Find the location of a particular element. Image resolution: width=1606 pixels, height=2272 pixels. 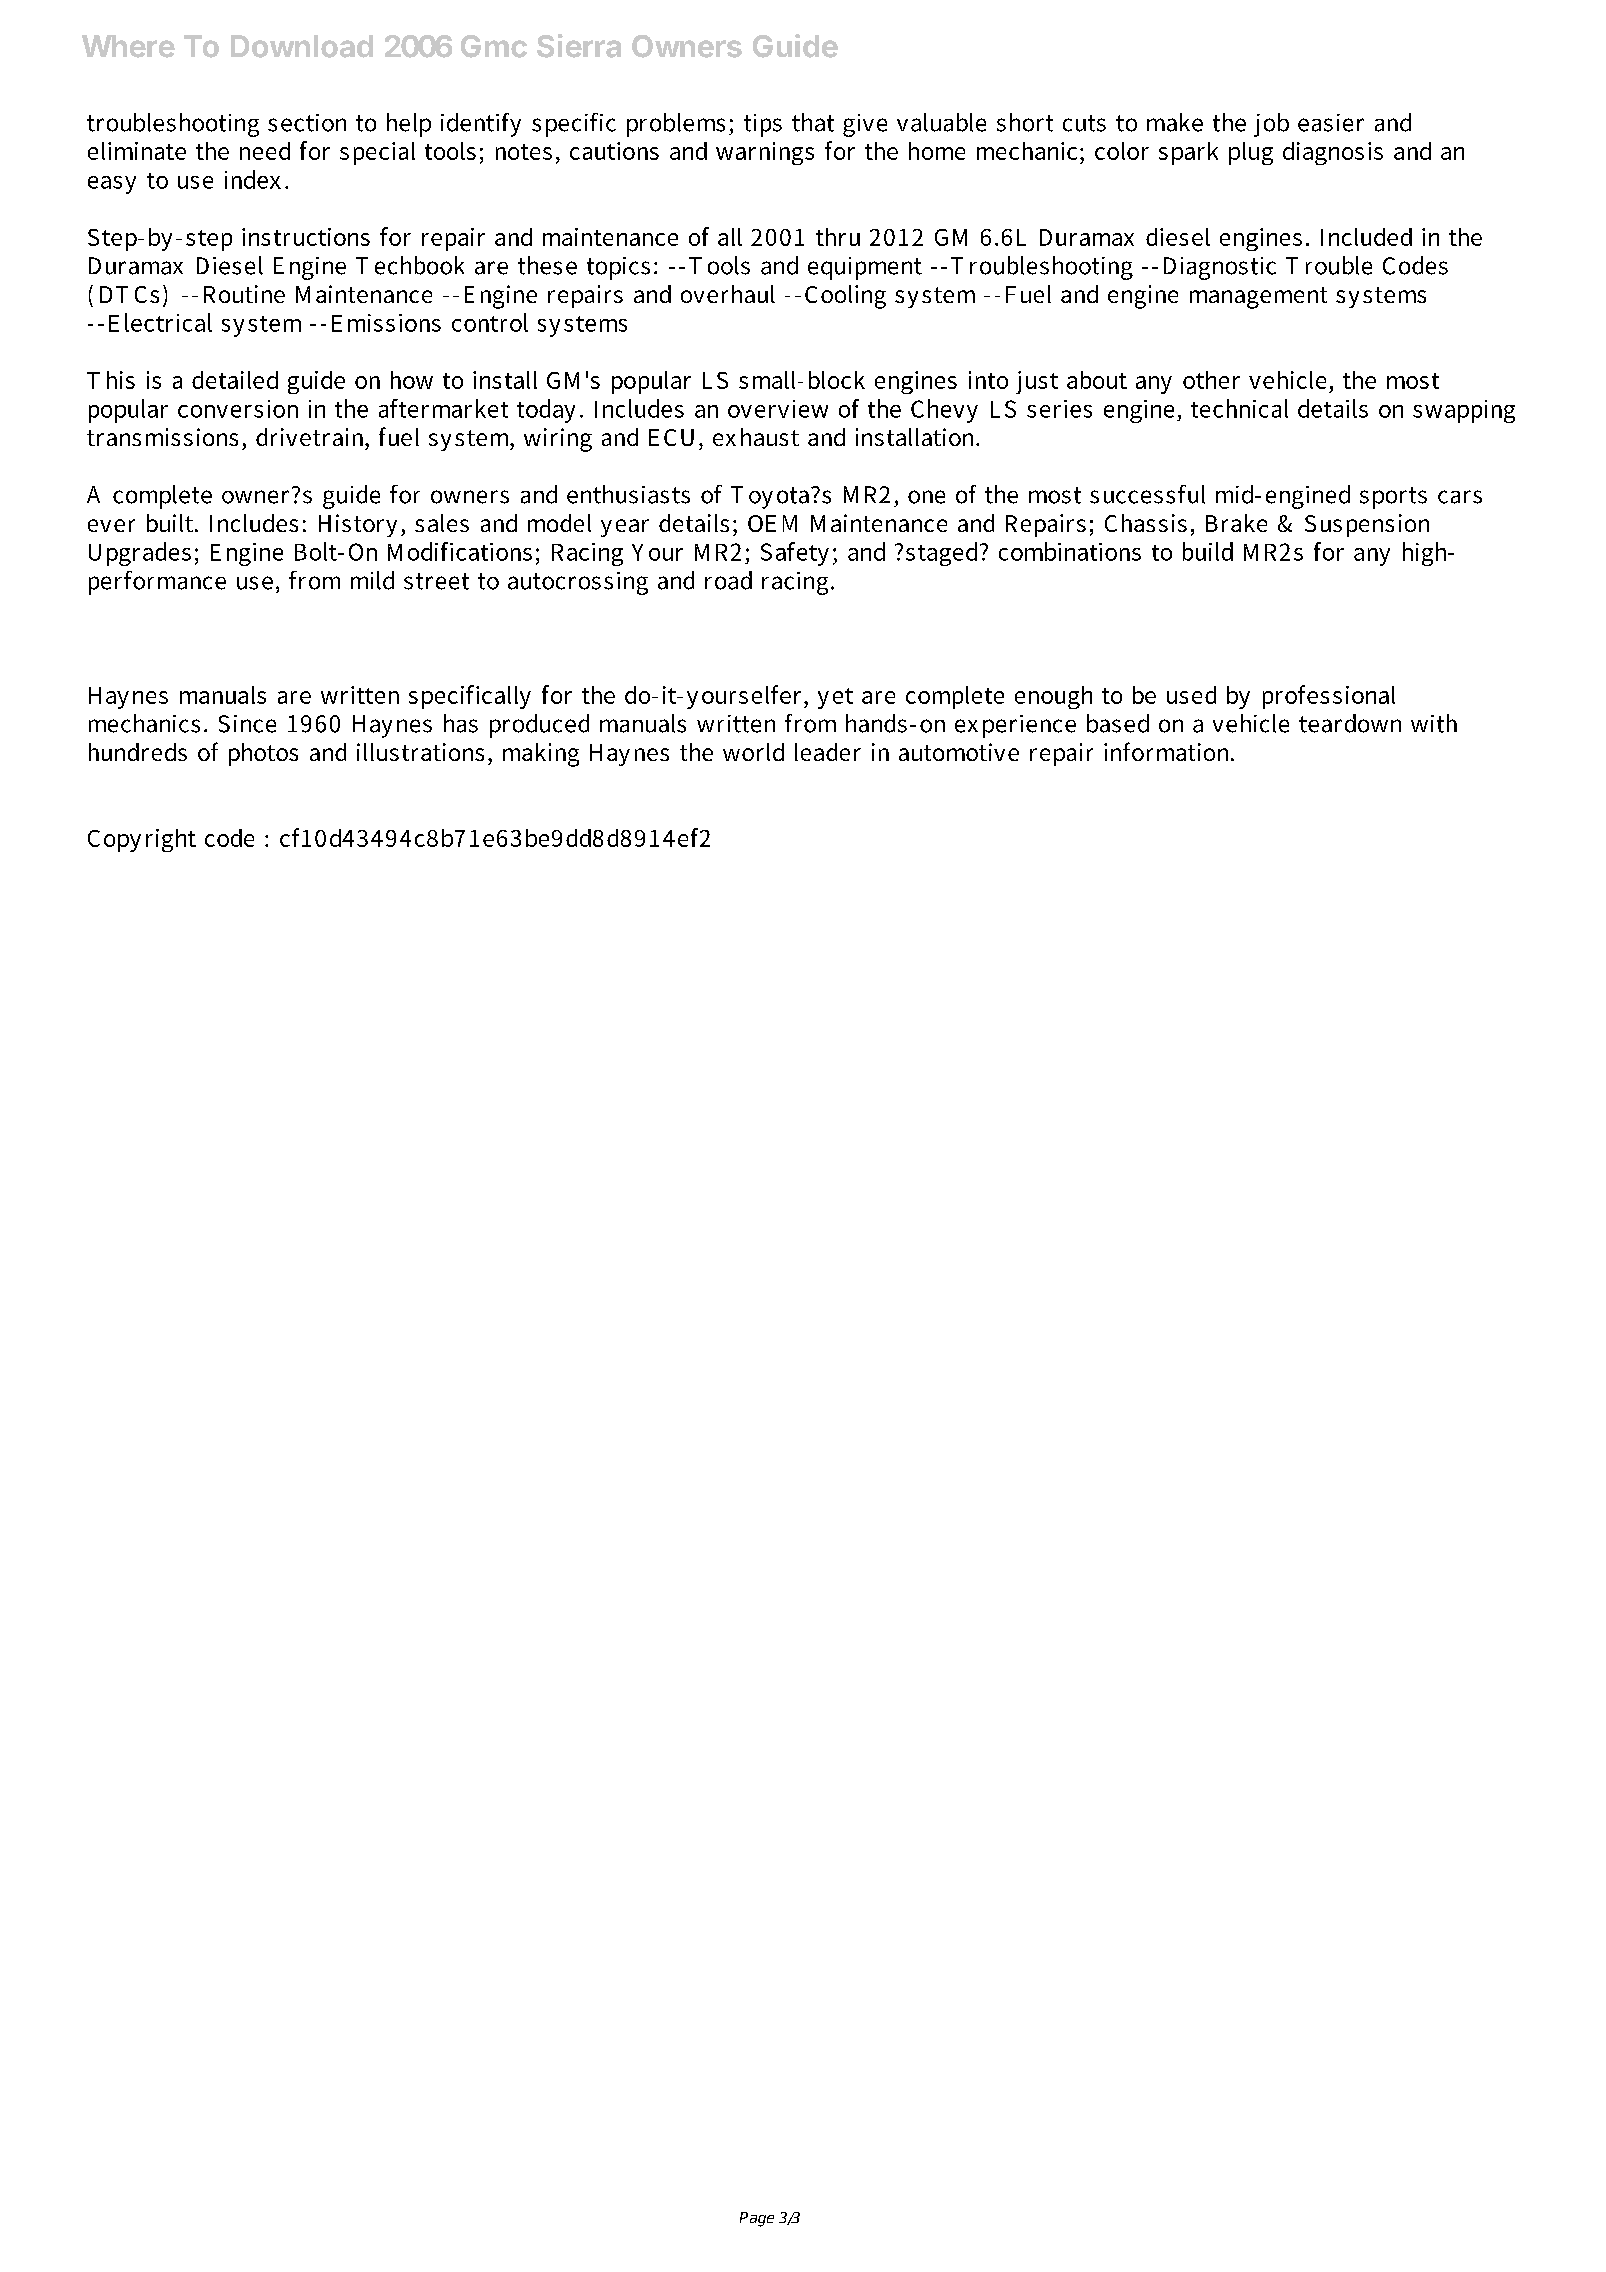

photos is located at coordinates (263, 754).
